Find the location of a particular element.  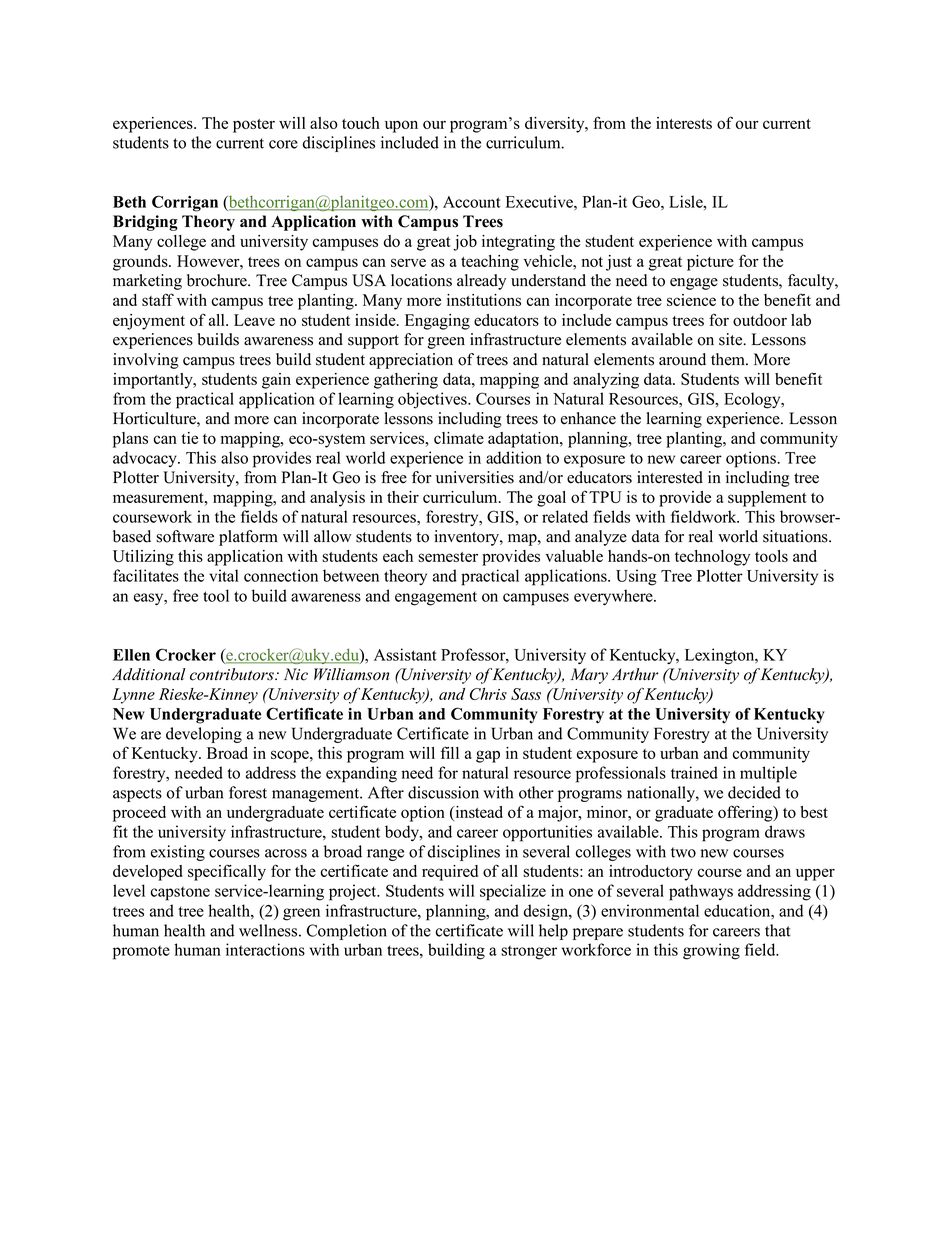

Ecology is located at coordinates (753, 400).
